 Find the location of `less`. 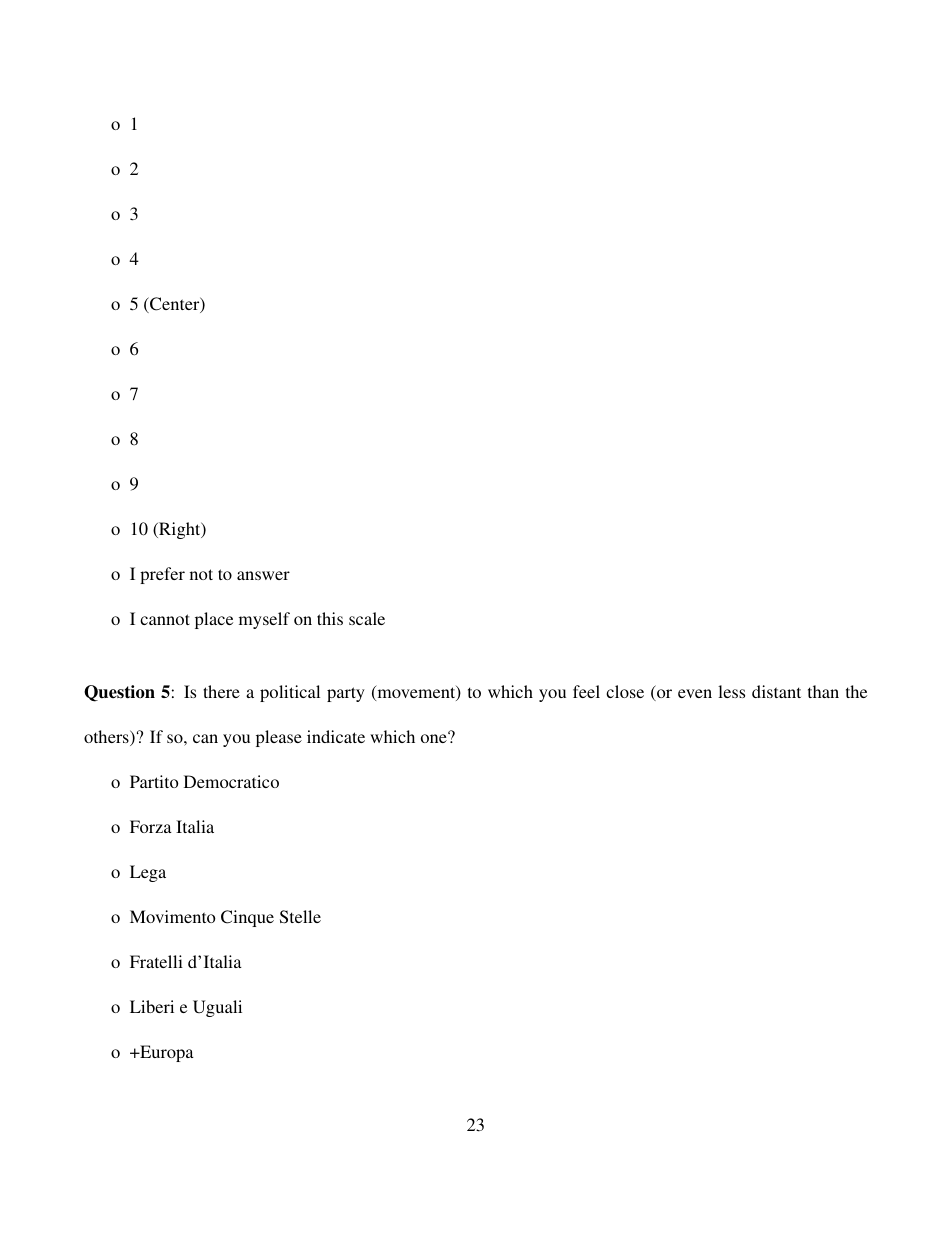

less is located at coordinates (731, 691).
